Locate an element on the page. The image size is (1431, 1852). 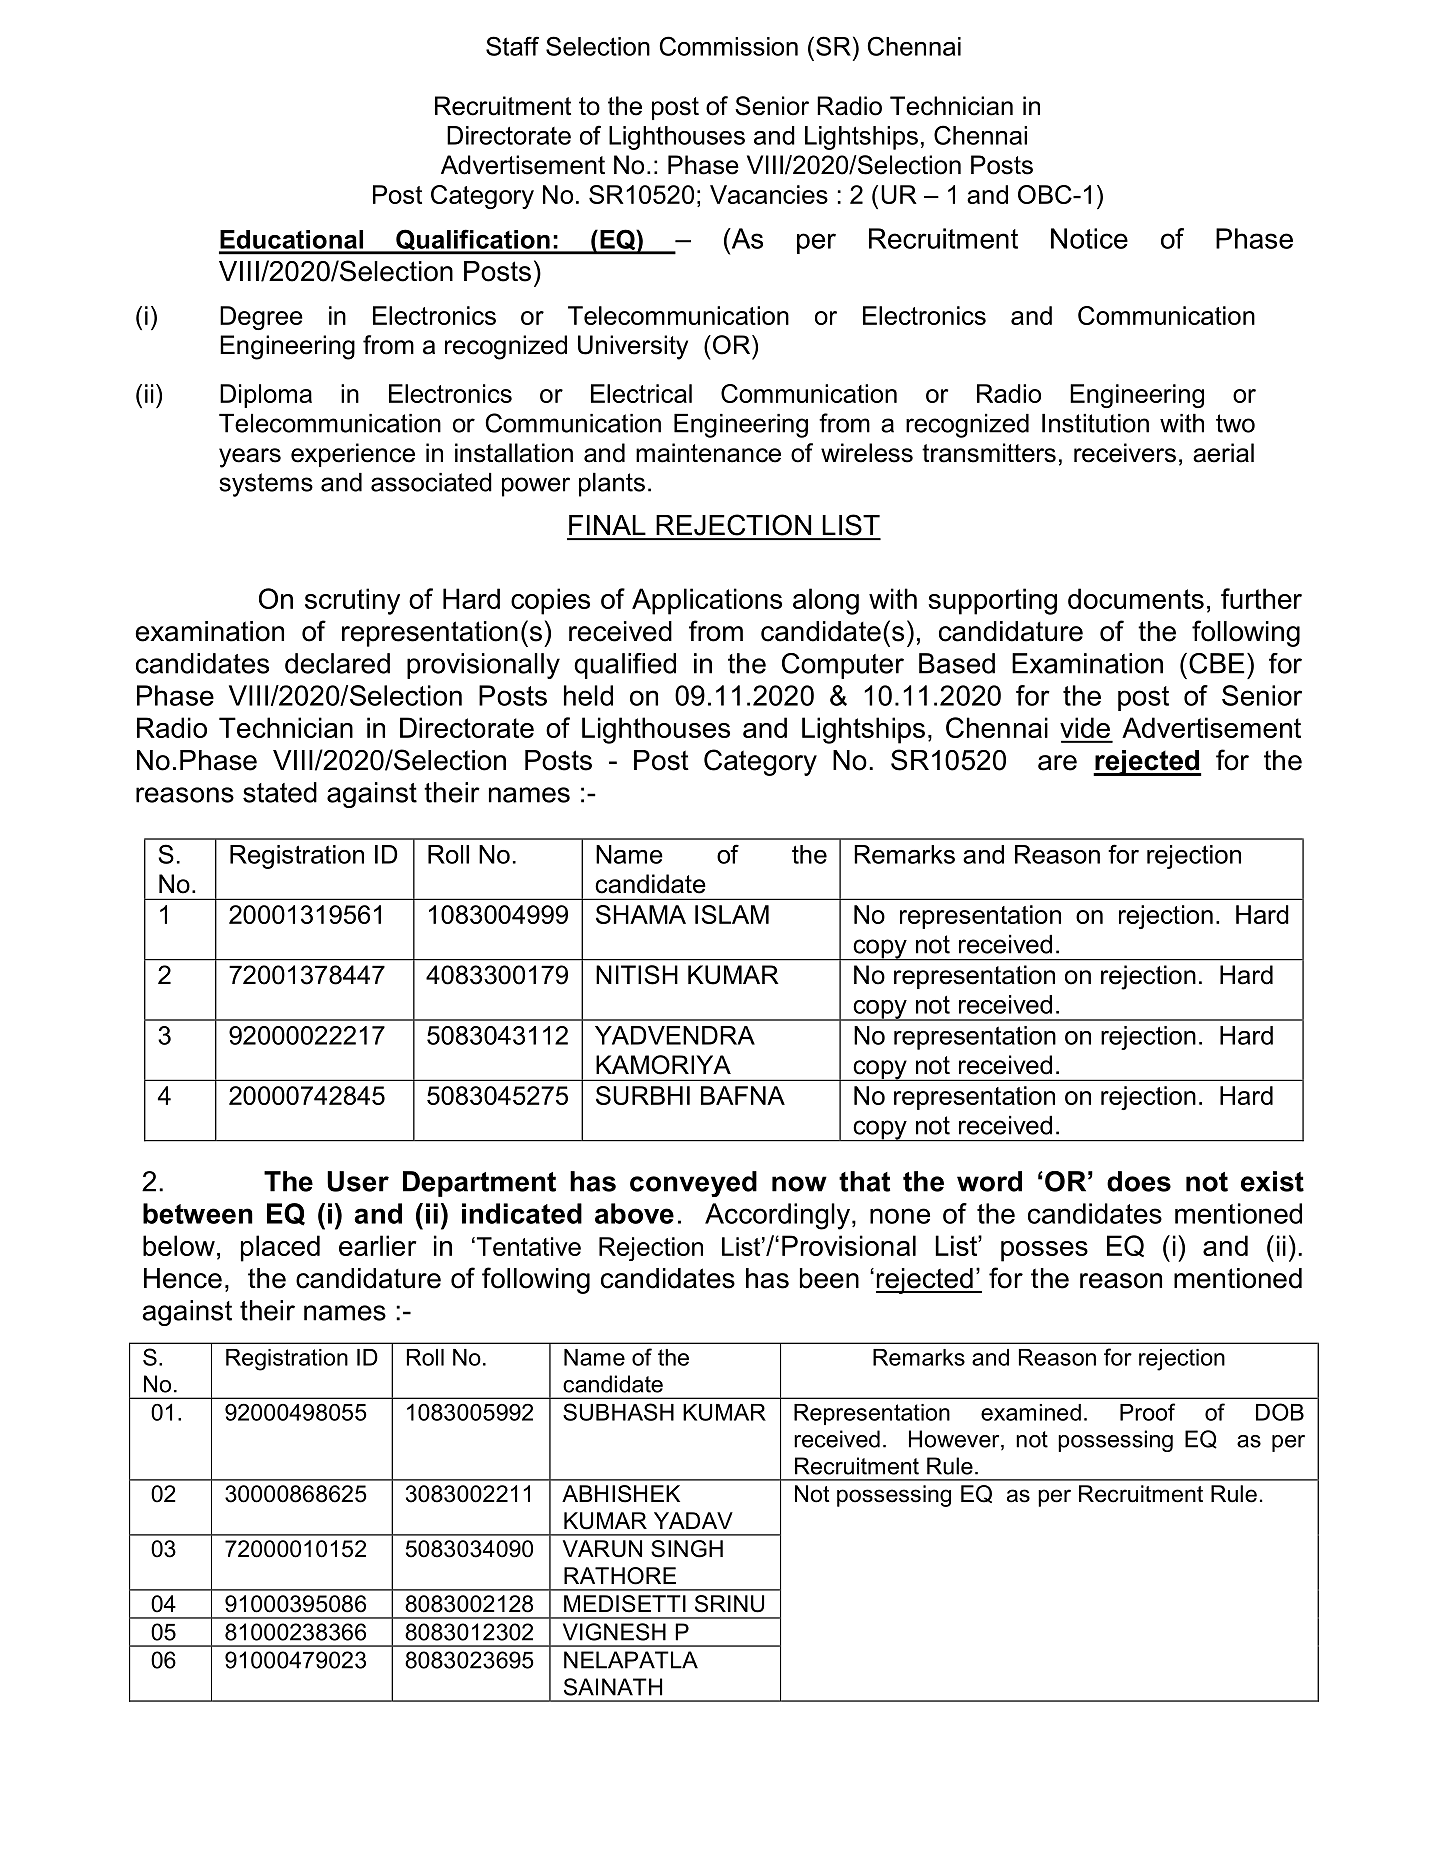
Commission is located at coordinates (728, 46).
